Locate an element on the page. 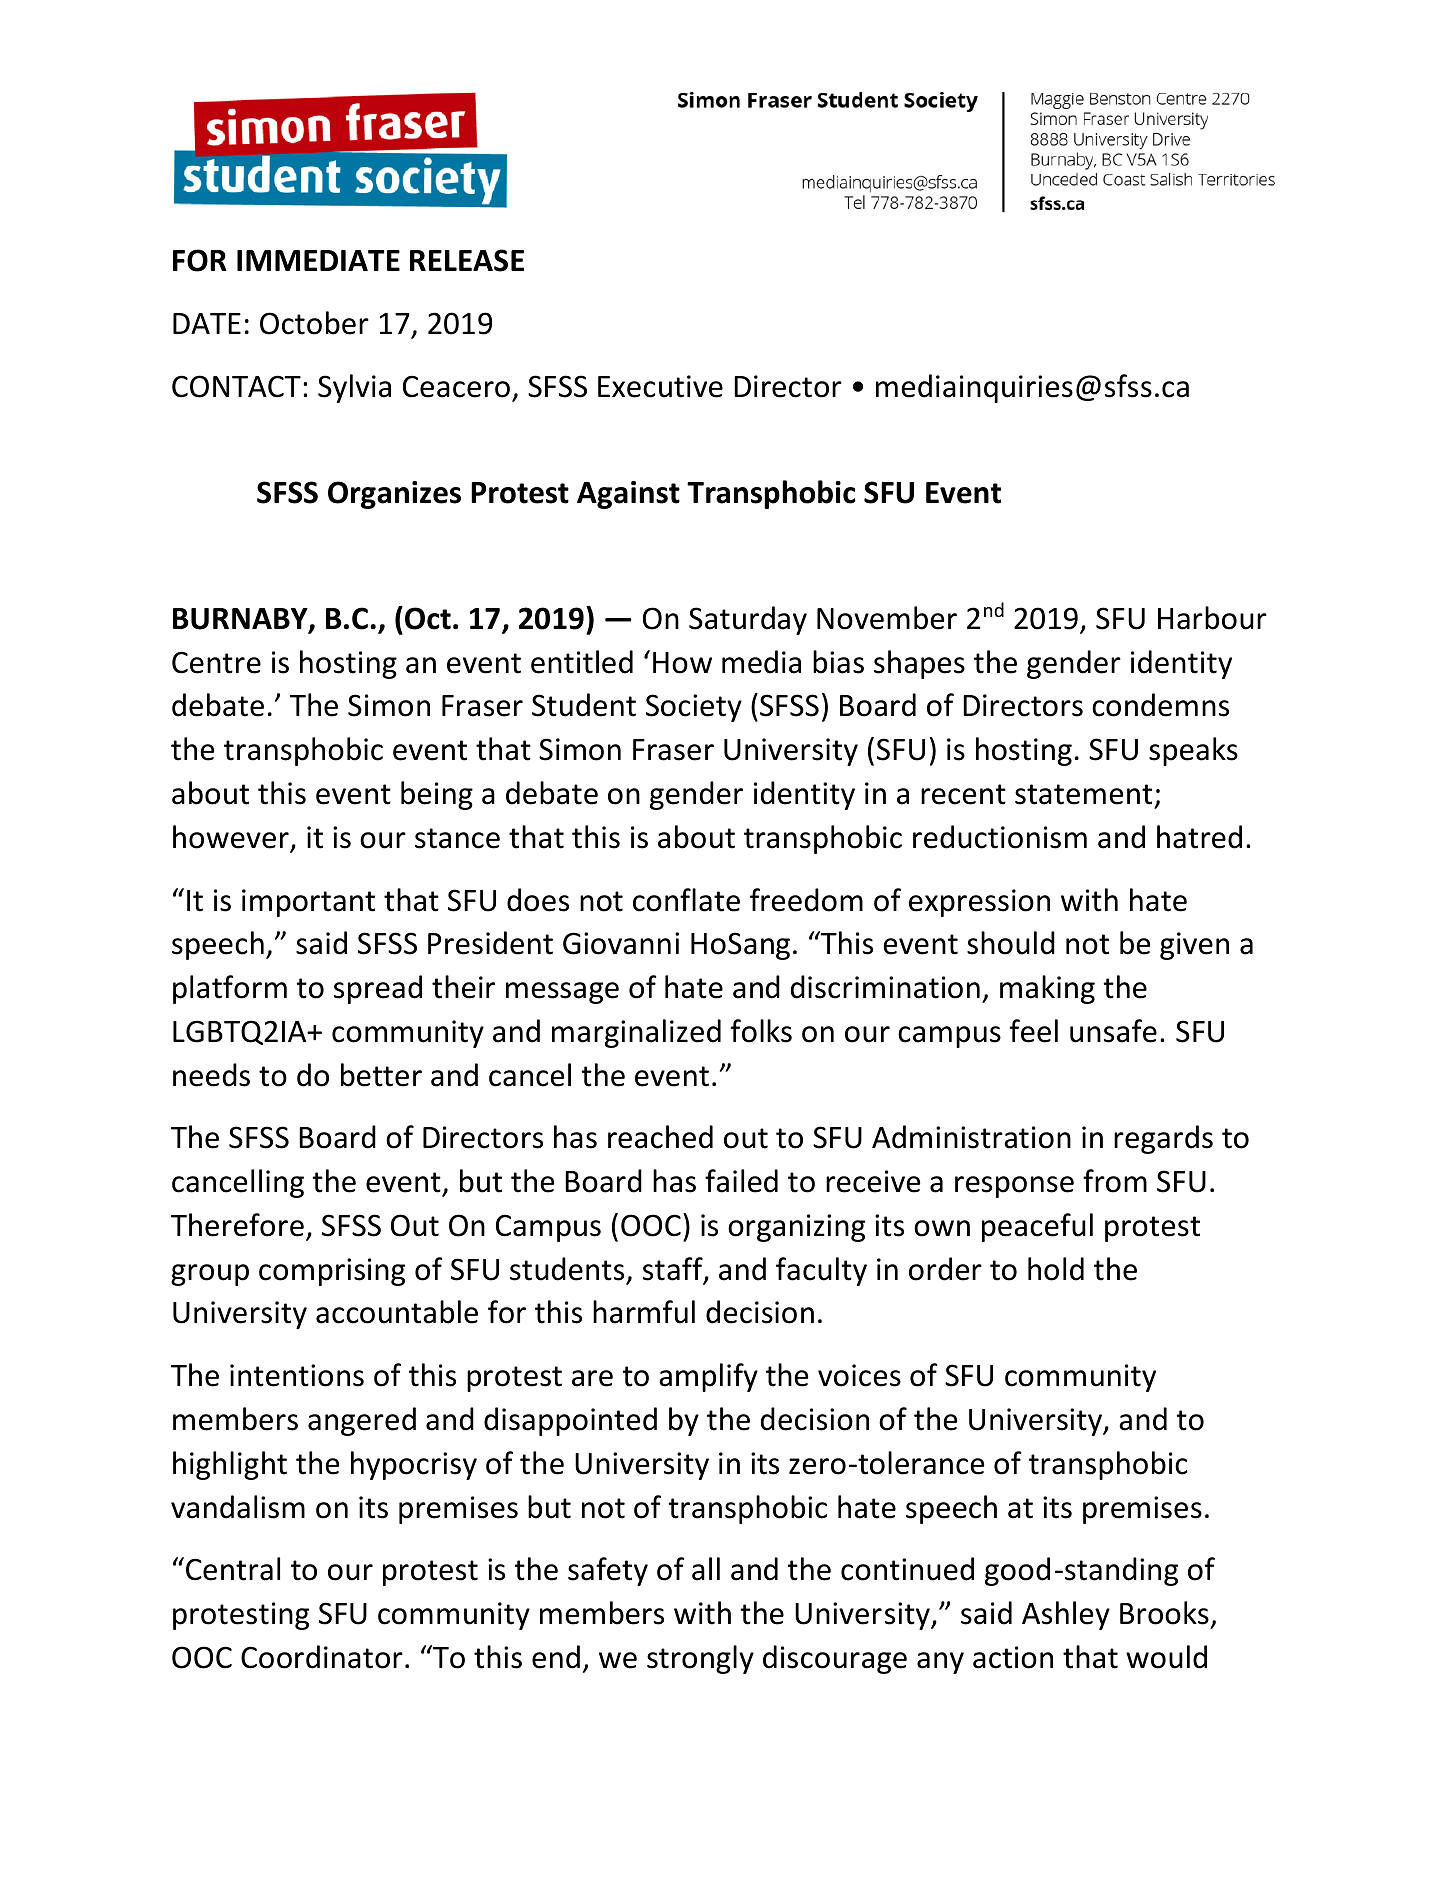  Executive is located at coordinates (660, 386).
